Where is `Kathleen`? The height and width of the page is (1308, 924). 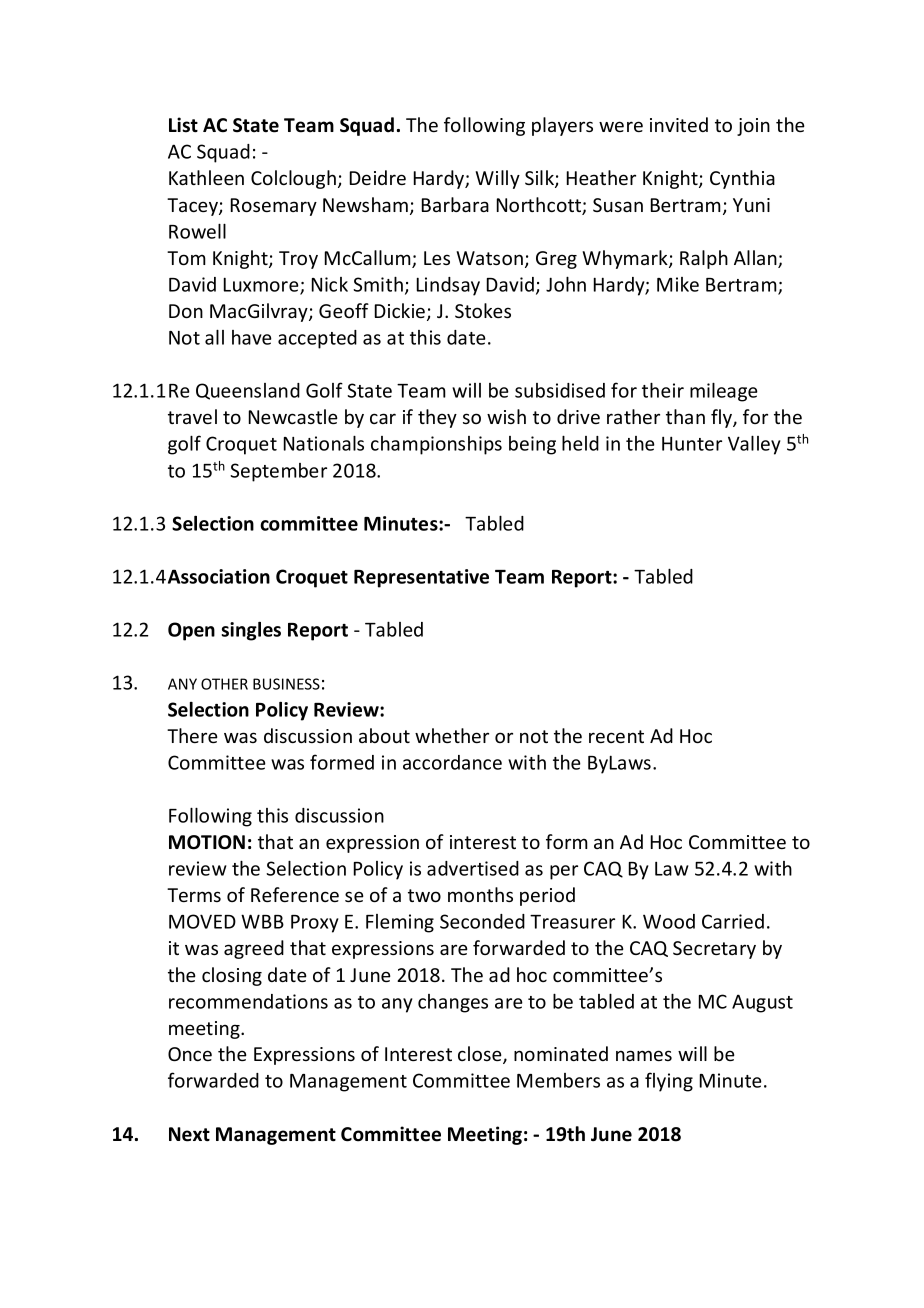
Kathleen is located at coordinates (206, 177).
